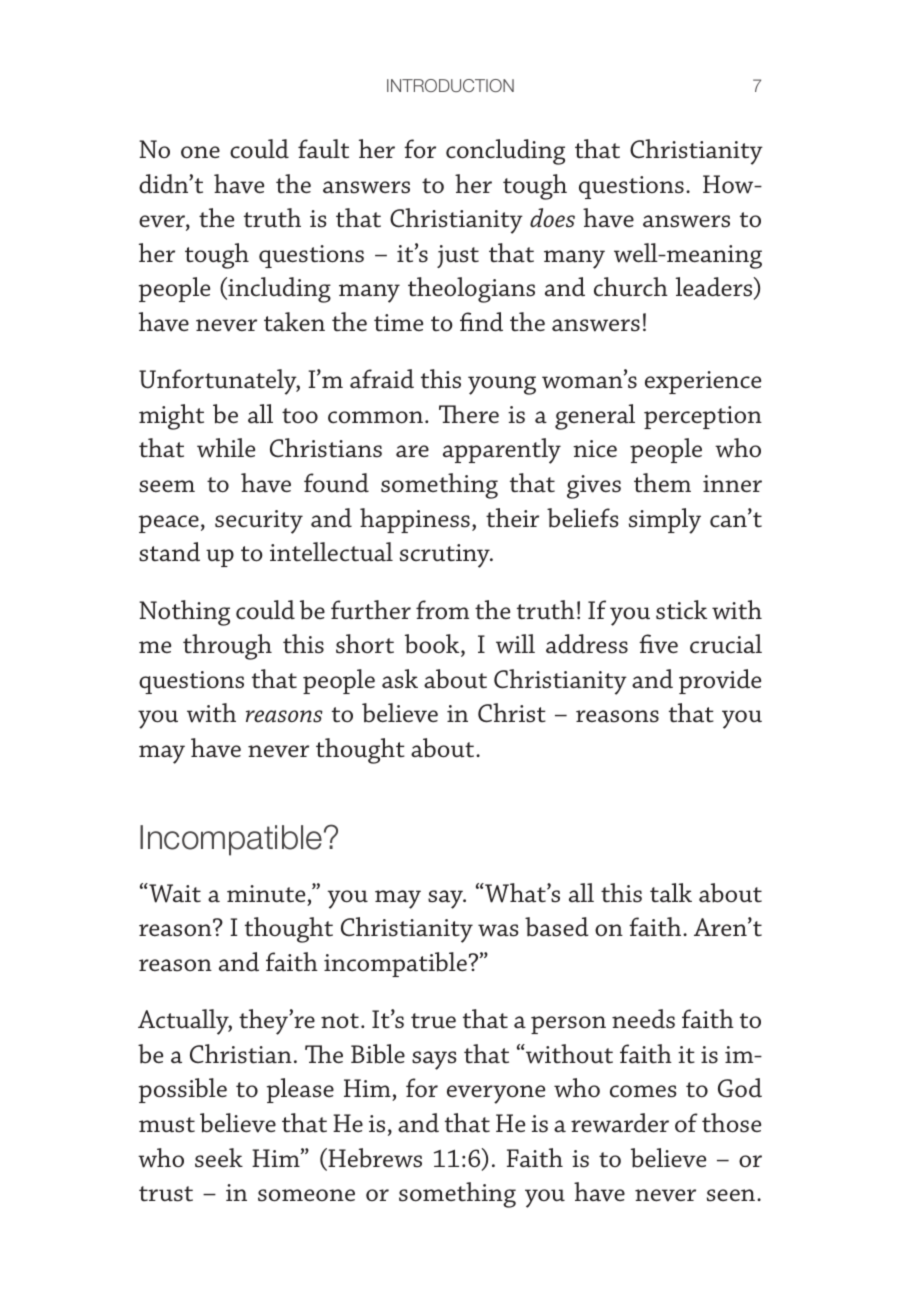 The image size is (924, 1294). Describe the element at coordinates (227, 647) in the page. I see `through` at that location.
